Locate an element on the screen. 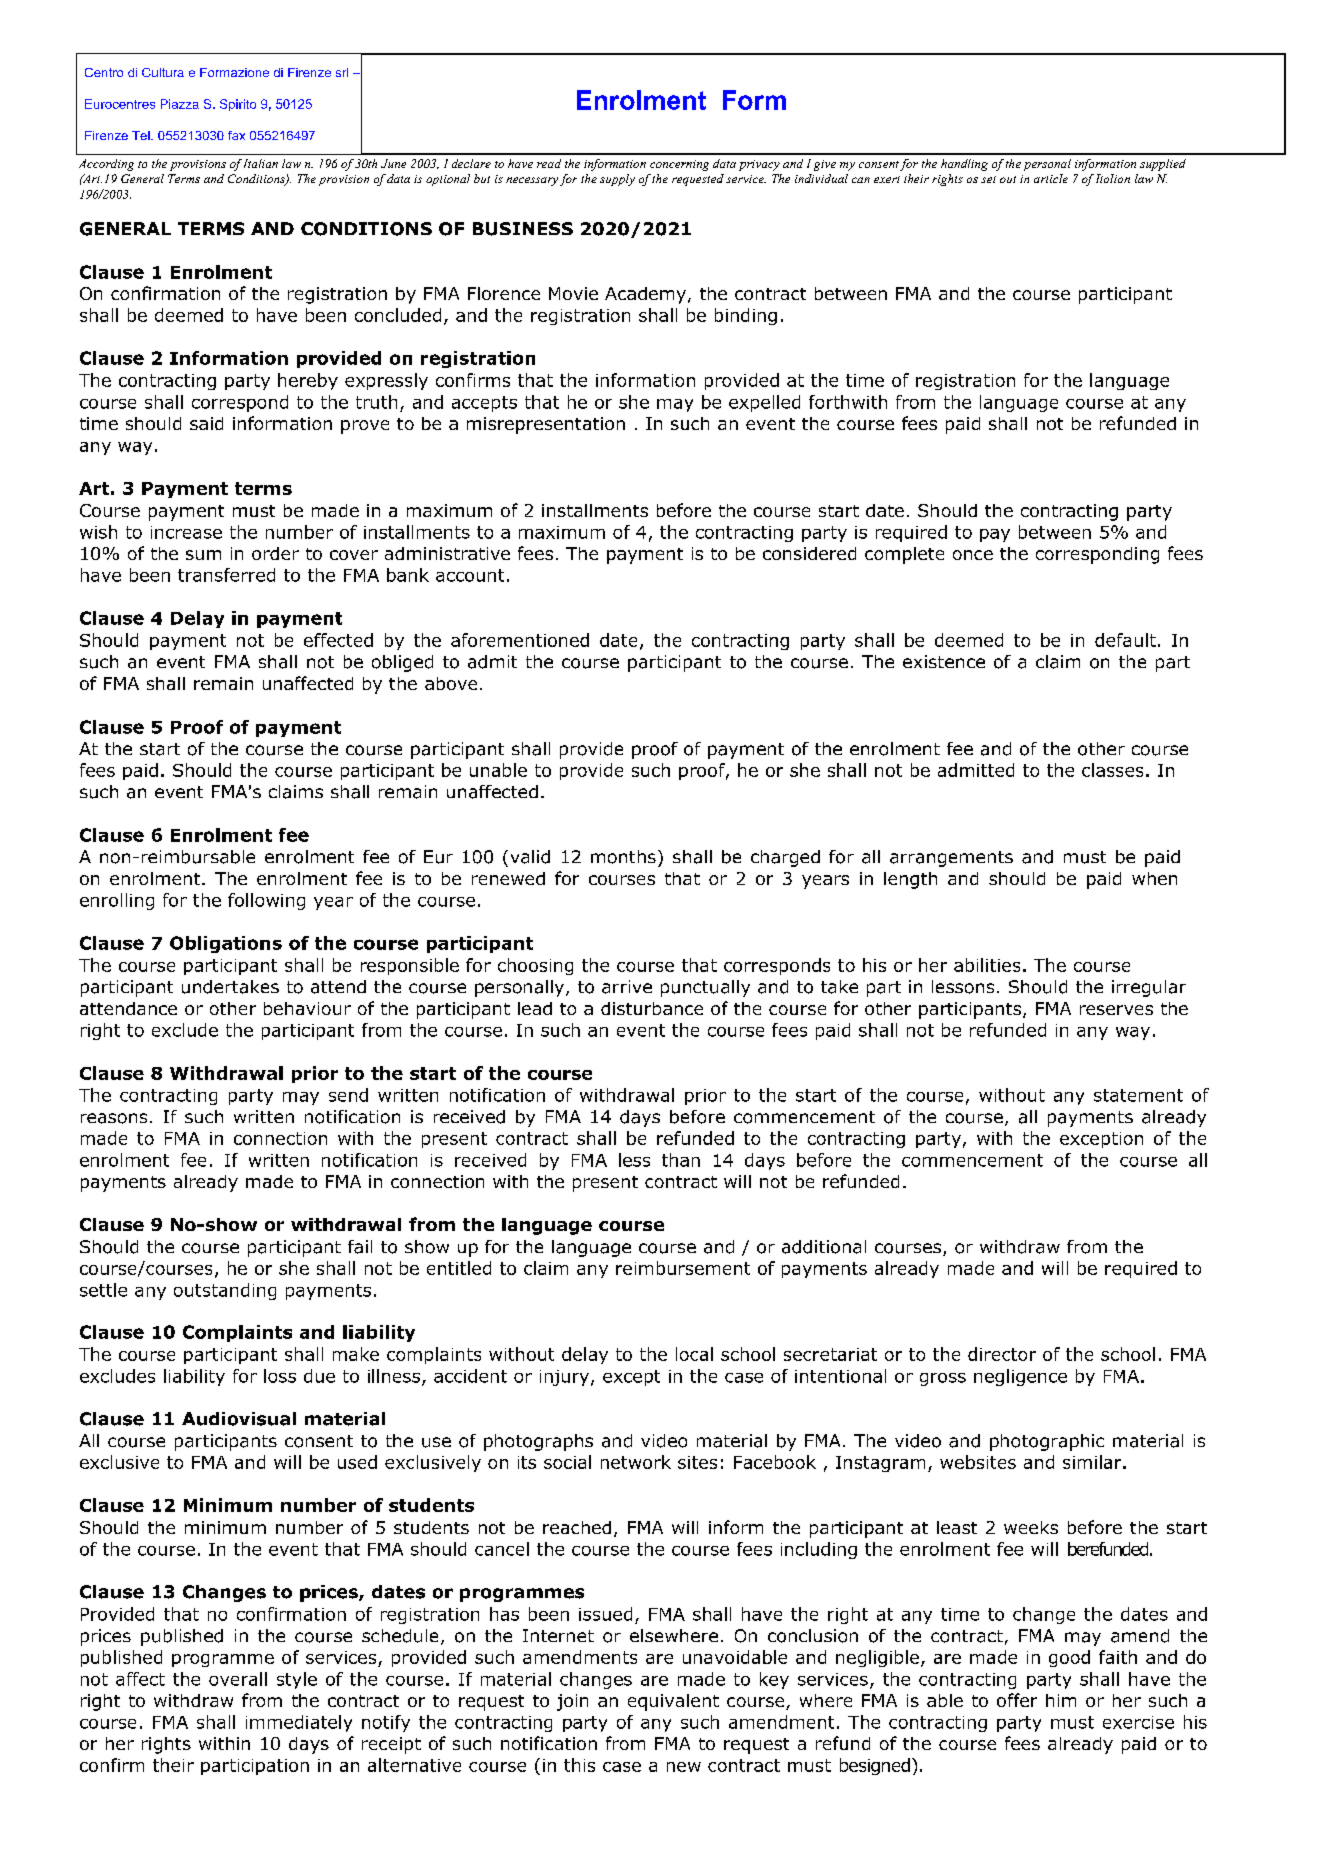  article is located at coordinates (1051, 178).
